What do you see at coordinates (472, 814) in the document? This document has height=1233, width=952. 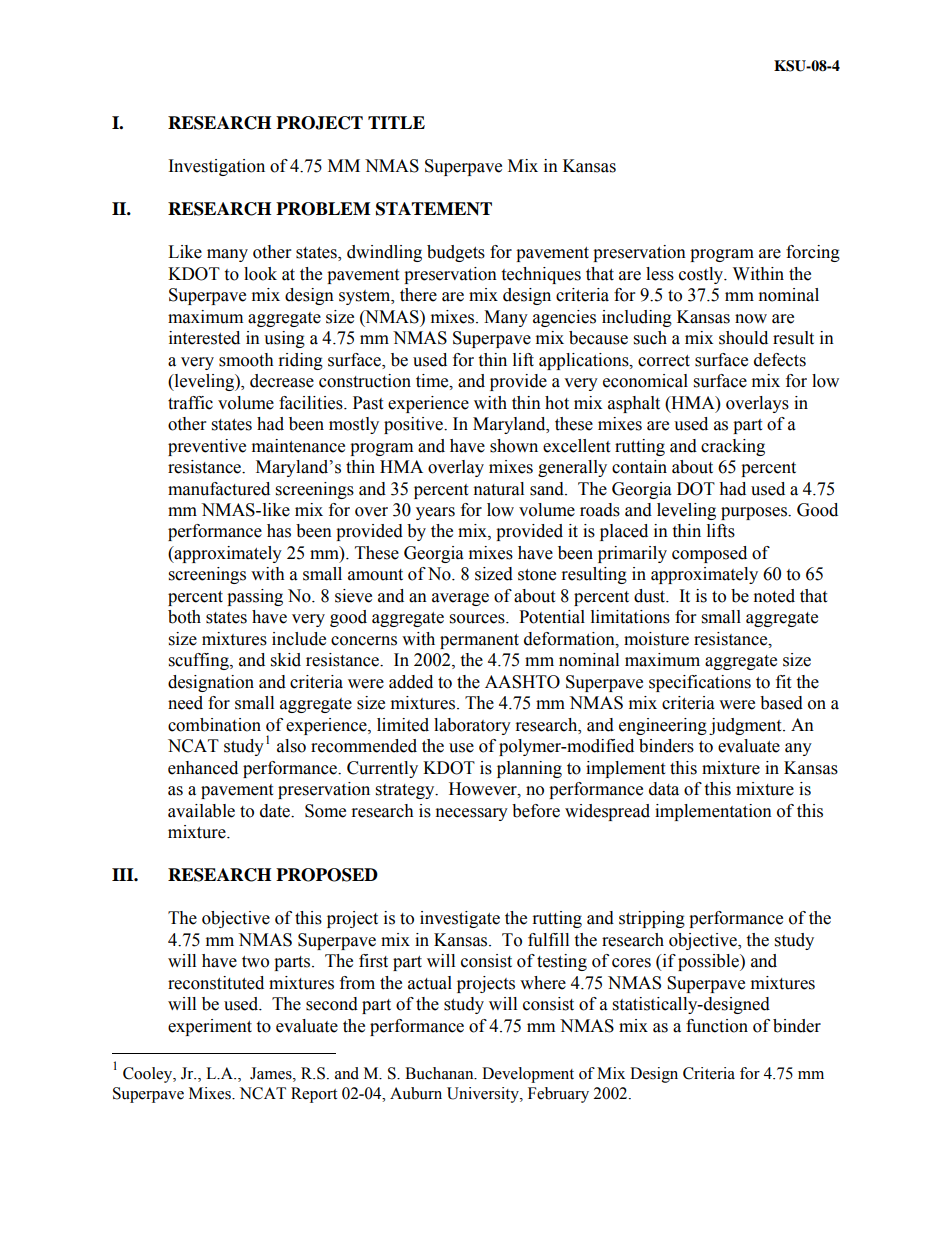 I see `necessary` at bounding box center [472, 814].
